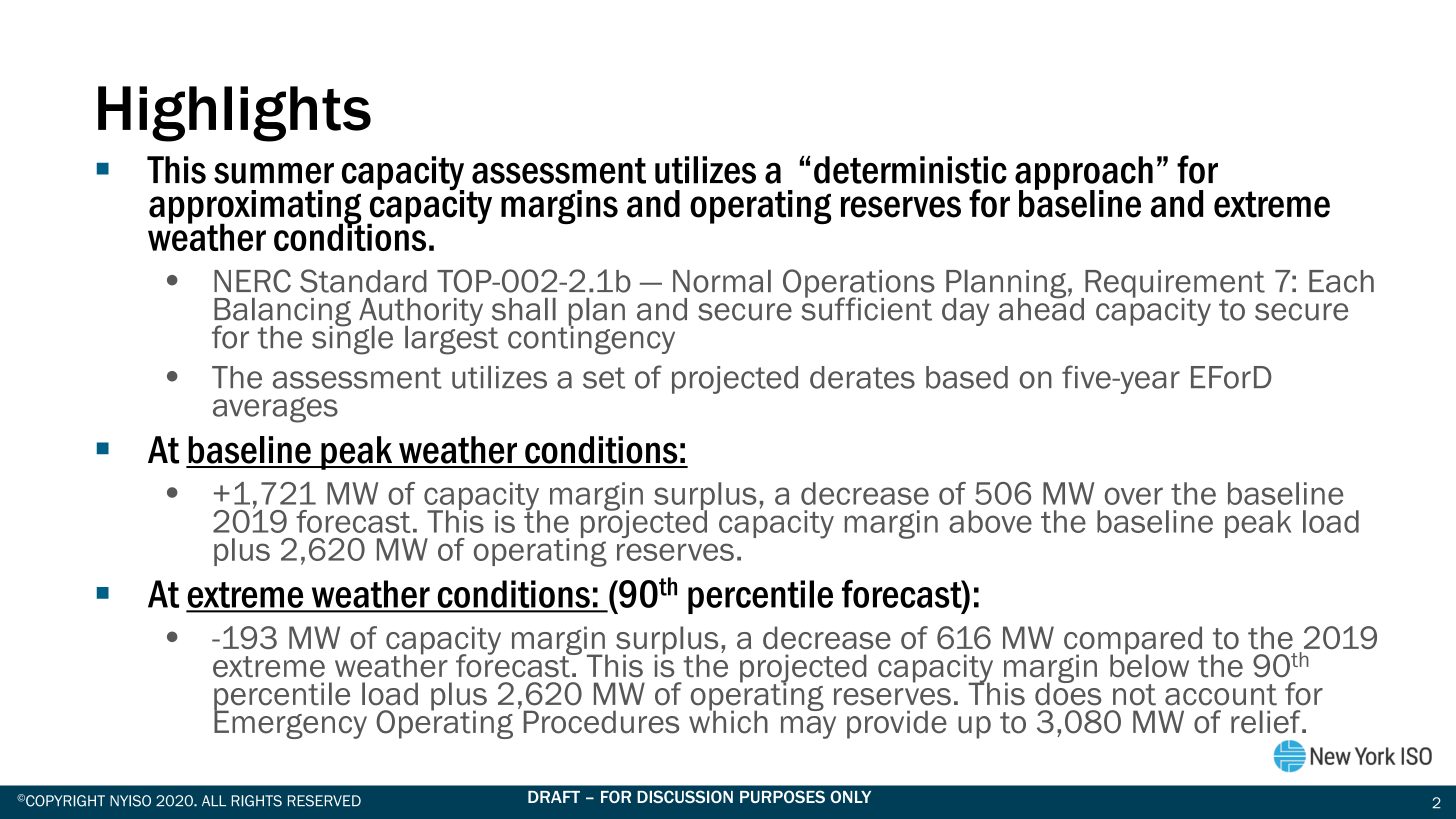  What do you see at coordinates (324, 801) in the page?
I see `RESERVED` at bounding box center [324, 801].
